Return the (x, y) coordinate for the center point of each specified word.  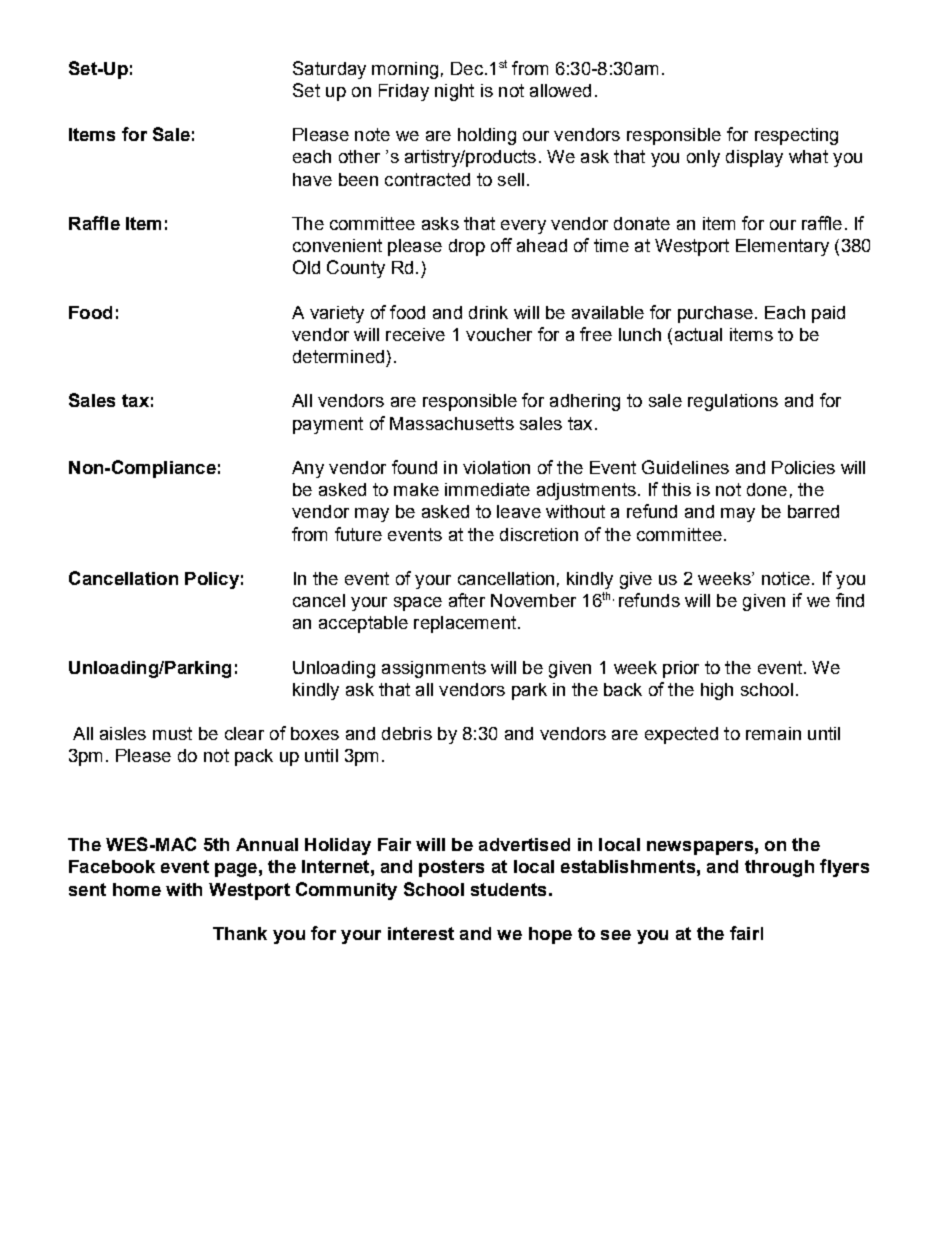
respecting (796, 136)
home (137, 889)
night (454, 92)
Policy (212, 580)
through (779, 868)
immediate (487, 489)
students (508, 889)
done (767, 489)
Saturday (329, 70)
